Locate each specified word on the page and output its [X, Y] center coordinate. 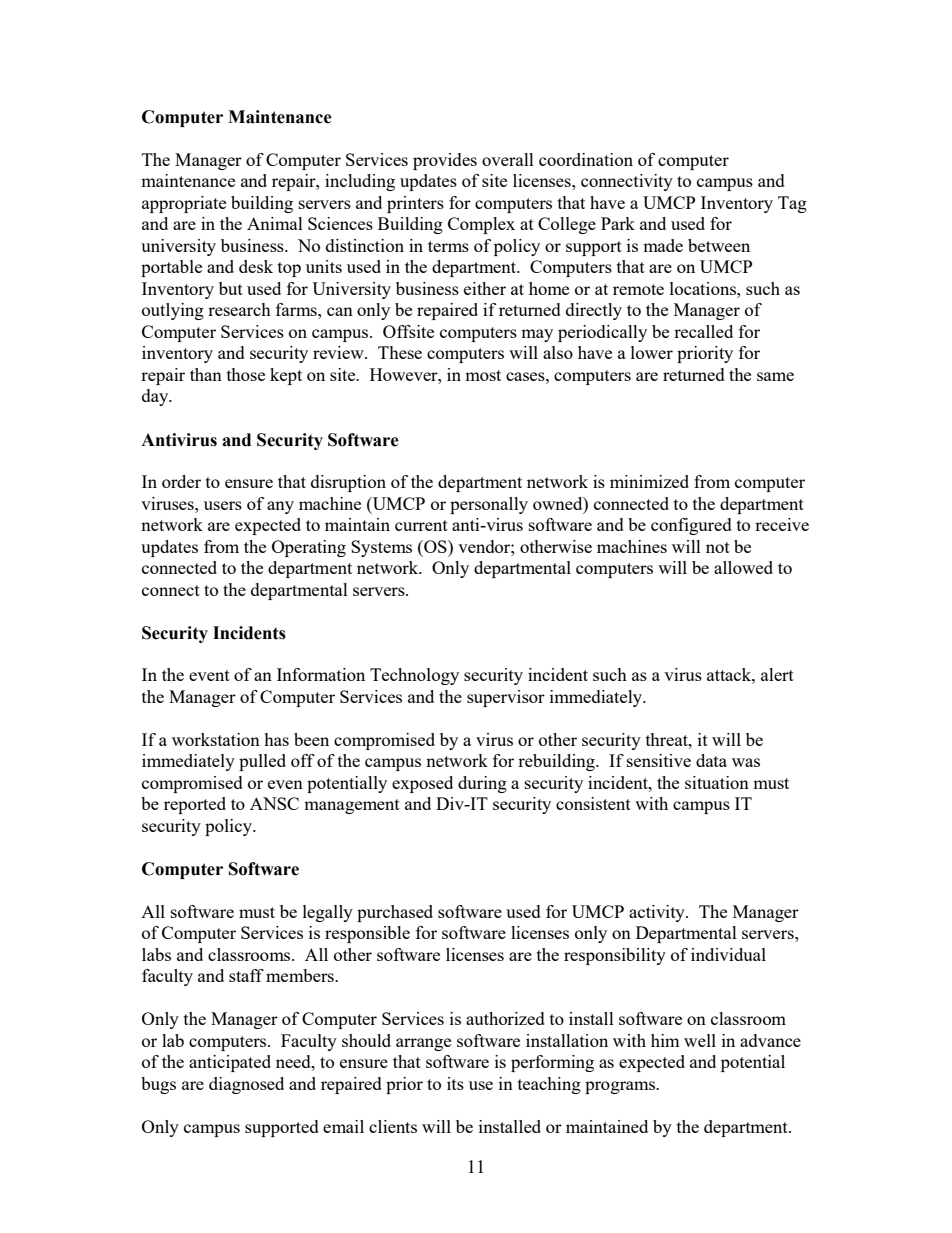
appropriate [184, 204]
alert [777, 674]
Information [321, 674]
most [483, 375]
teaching [549, 1085]
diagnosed [246, 1085]
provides [445, 161]
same [775, 376]
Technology [414, 676]
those [246, 374]
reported [195, 805]
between [719, 245]
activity [658, 913]
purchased [395, 913]
